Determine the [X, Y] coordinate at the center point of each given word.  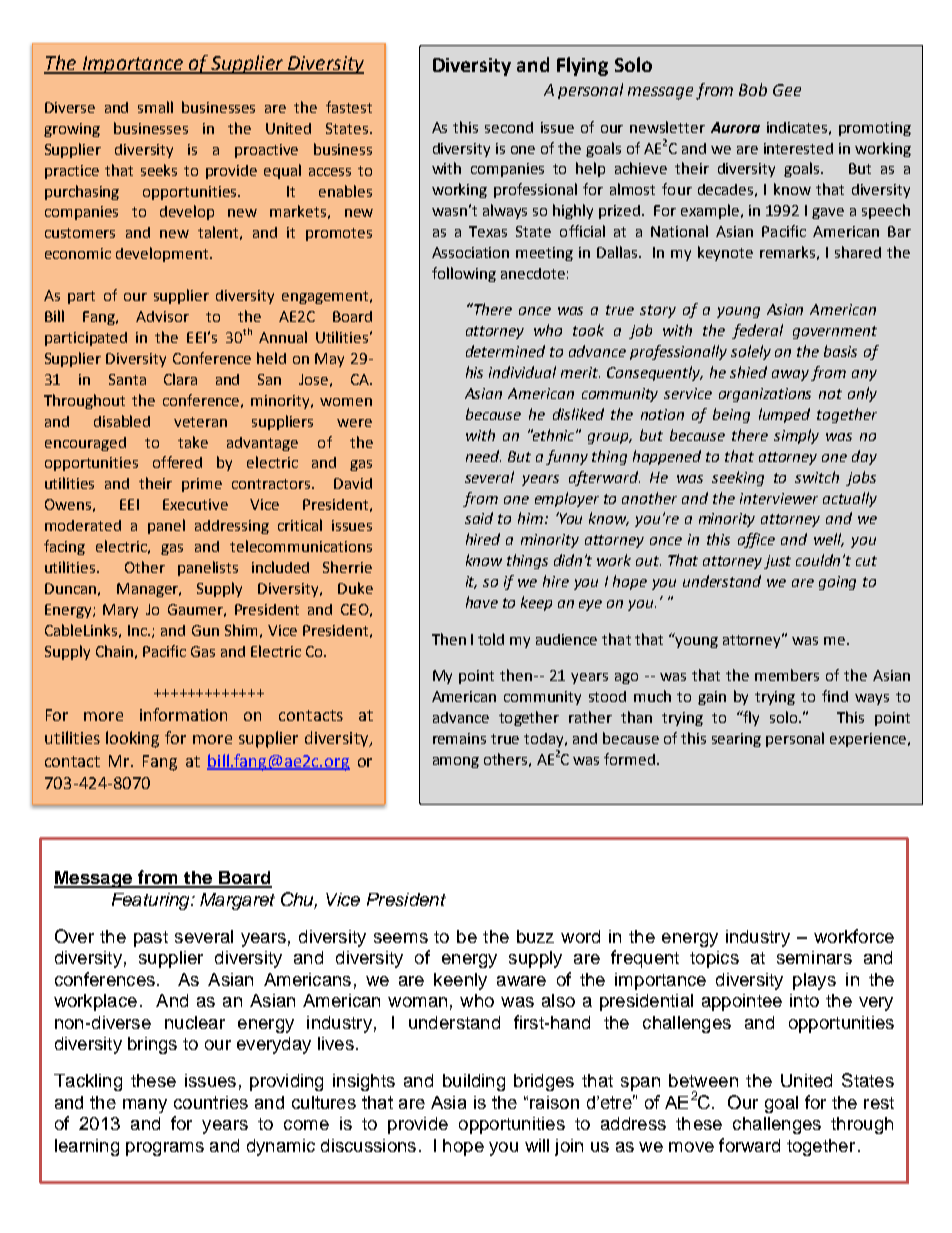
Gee [787, 90]
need [483, 456]
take [193, 442]
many [145, 1106]
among [456, 762]
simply [796, 436]
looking [132, 739]
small [155, 107]
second [509, 127]
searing [736, 740]
